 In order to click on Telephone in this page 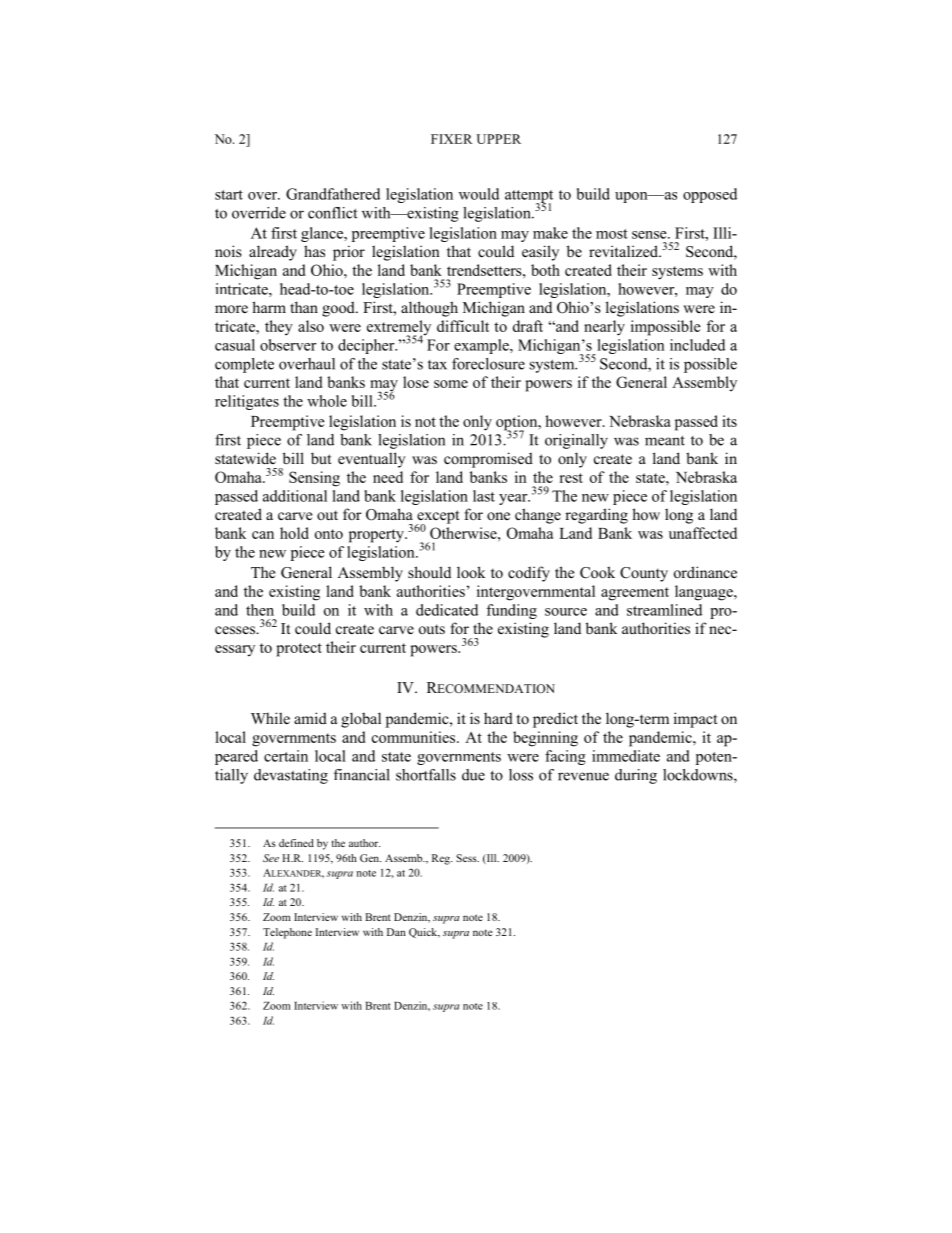, I will do `click(287, 933)`.
